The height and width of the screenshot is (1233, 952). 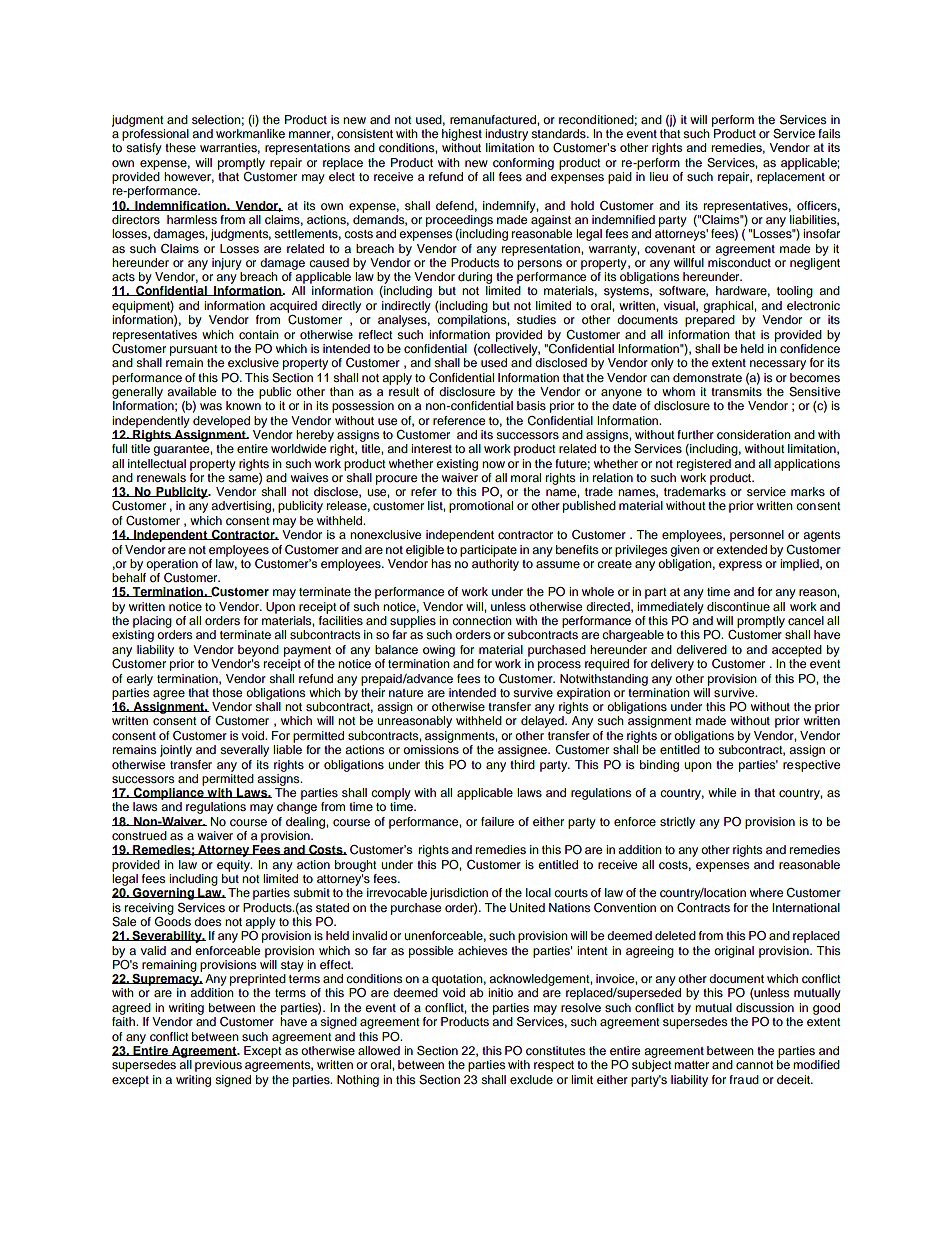 What do you see at coordinates (482, 620) in the screenshot?
I see `connection` at bounding box center [482, 620].
